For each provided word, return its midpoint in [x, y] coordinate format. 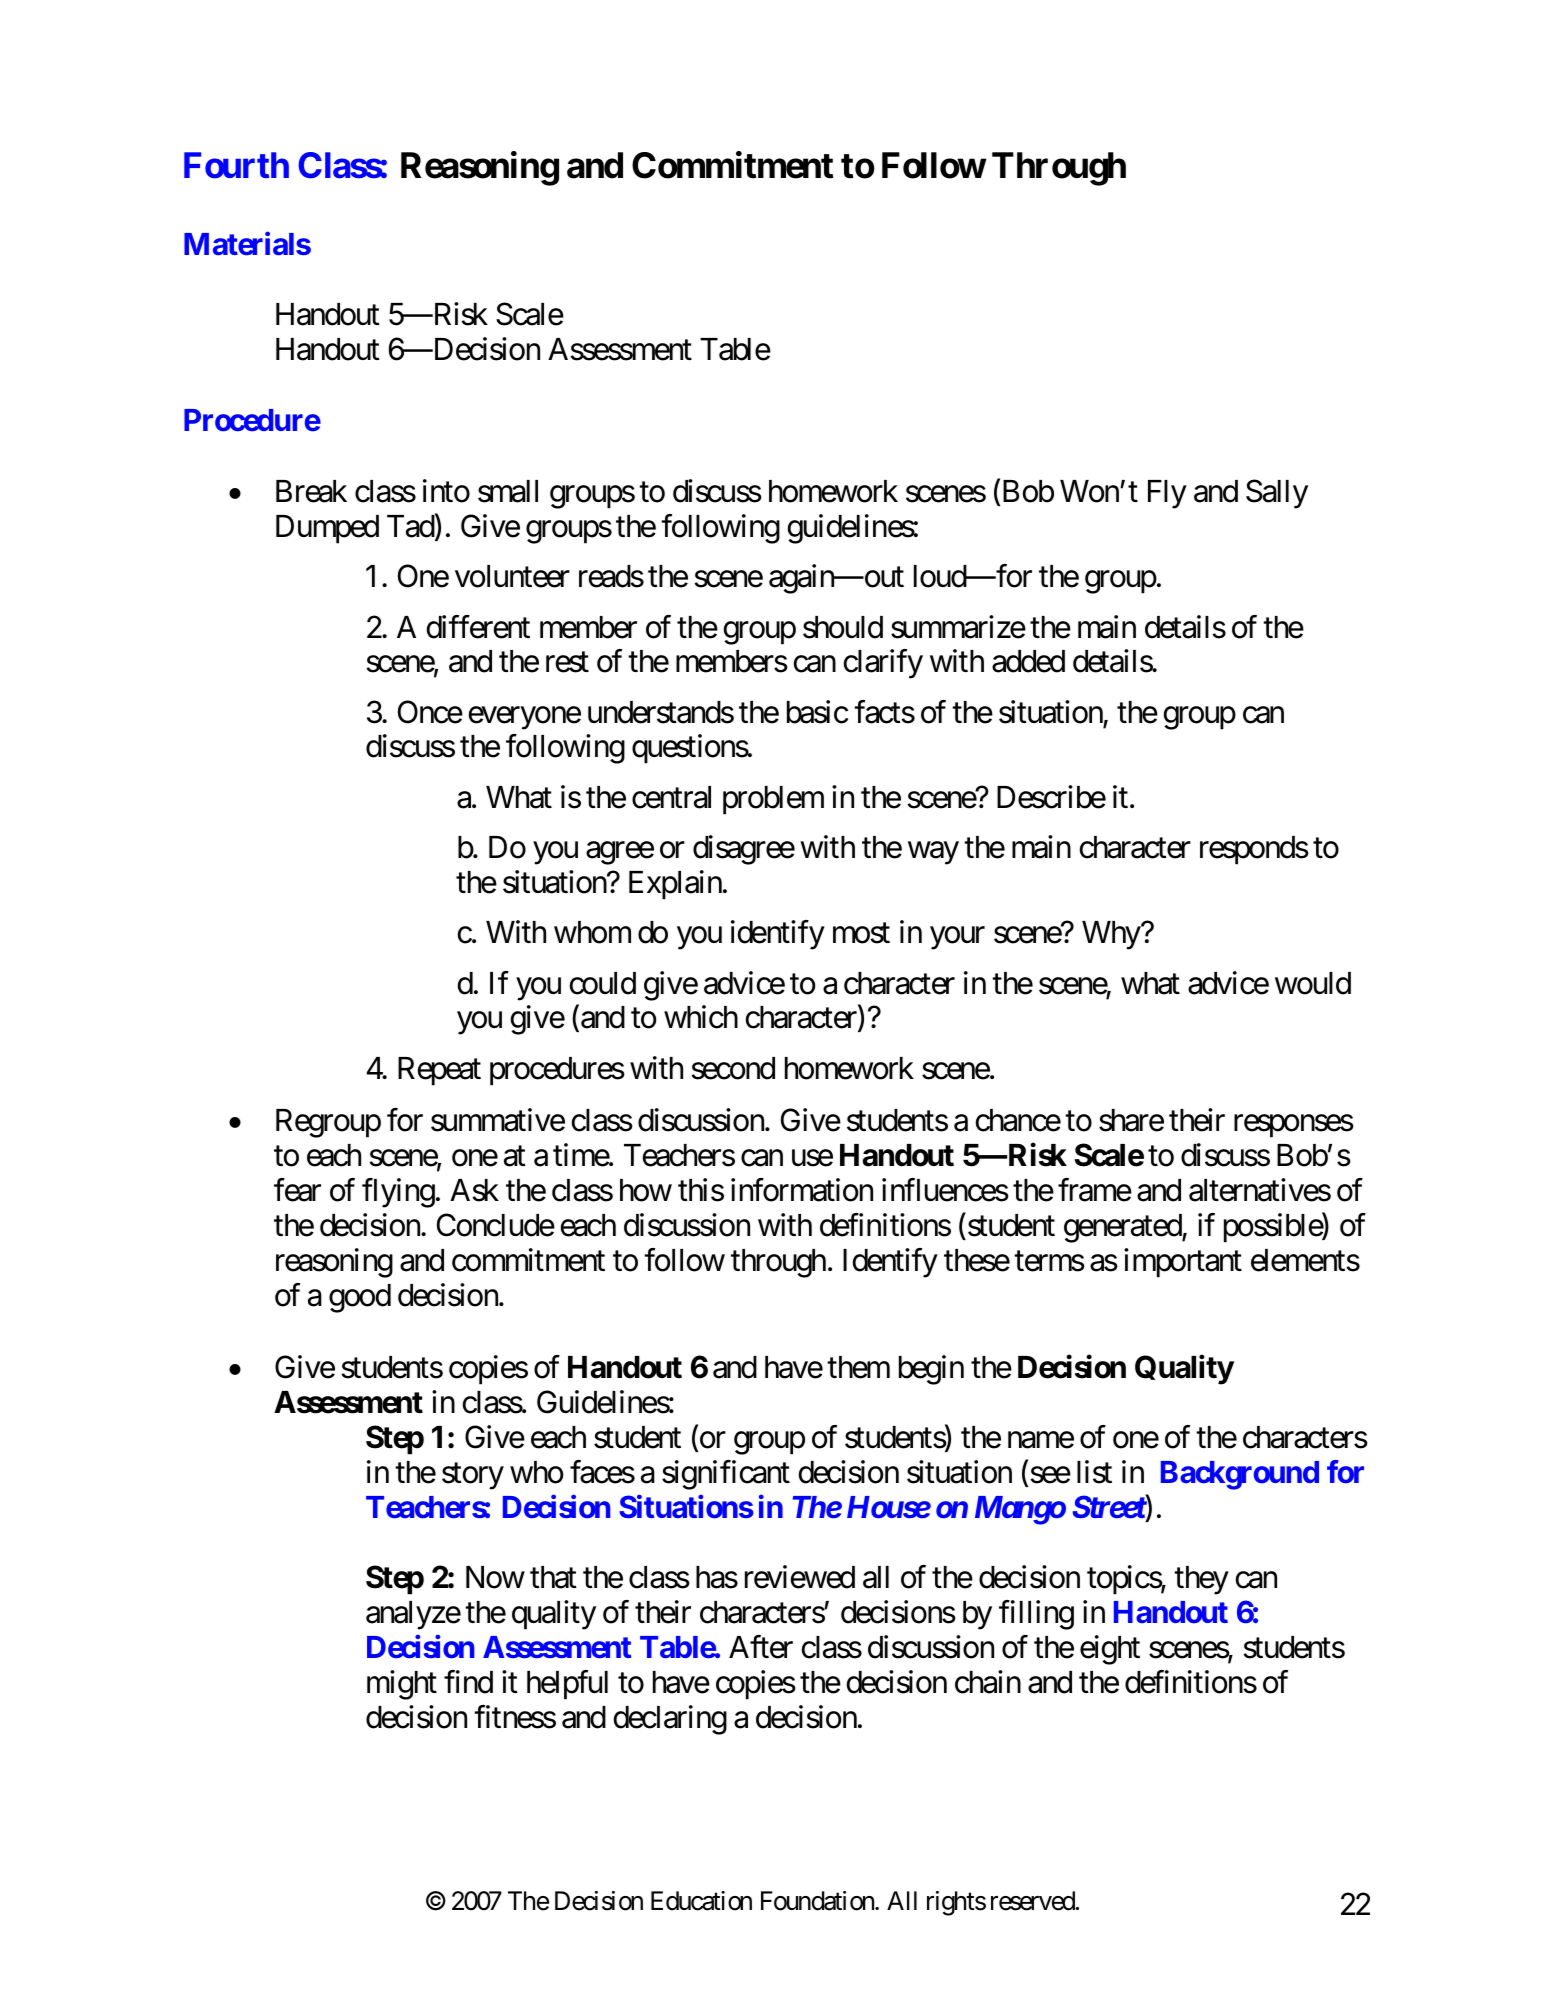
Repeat [439, 1071]
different [478, 627]
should [843, 627]
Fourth [236, 166]
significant [726, 1475]
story [473, 1477]
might [402, 1685]
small [508, 491]
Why [1112, 935]
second [733, 1068]
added [1028, 661]
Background [1240, 1475]
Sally [1277, 494]
